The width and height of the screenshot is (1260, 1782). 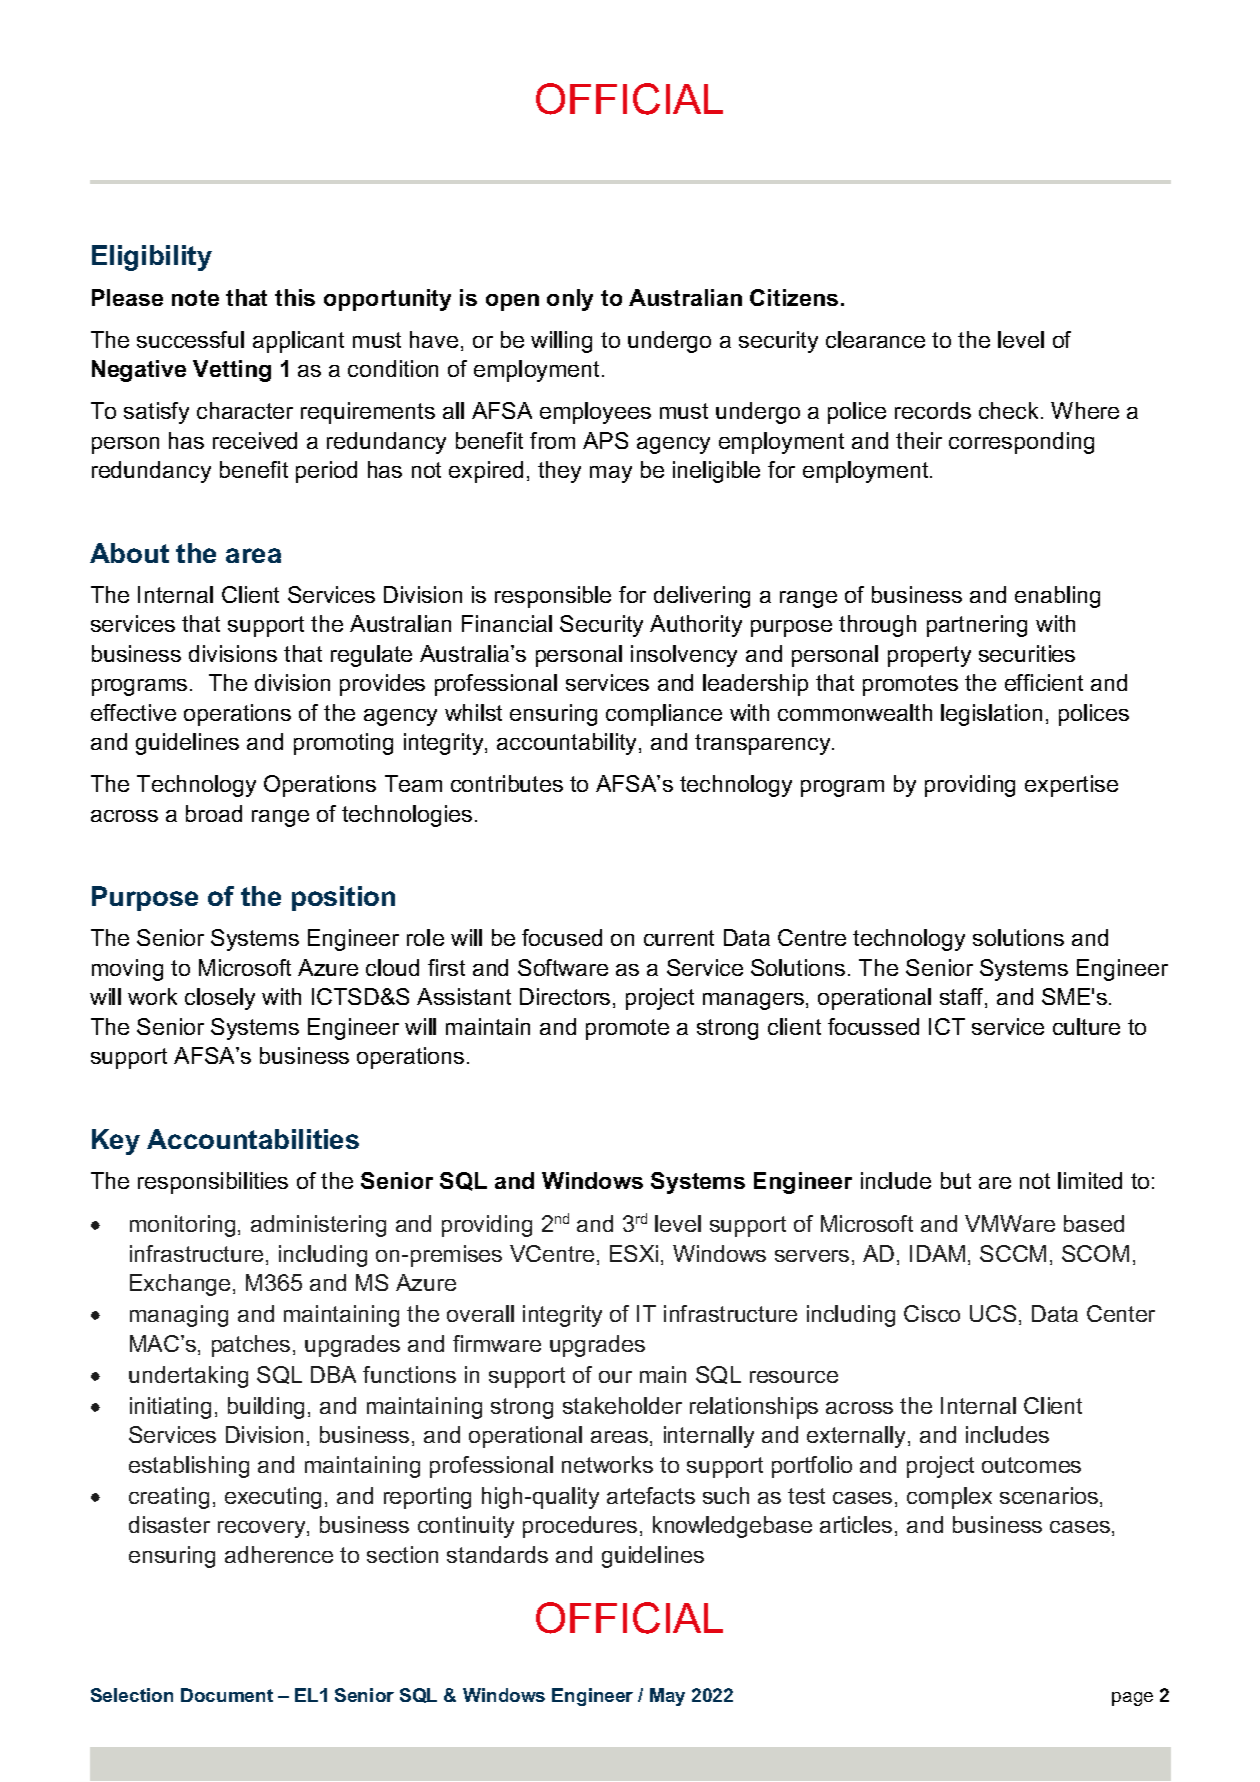 What do you see at coordinates (129, 553) in the screenshot?
I see `About` at bounding box center [129, 553].
